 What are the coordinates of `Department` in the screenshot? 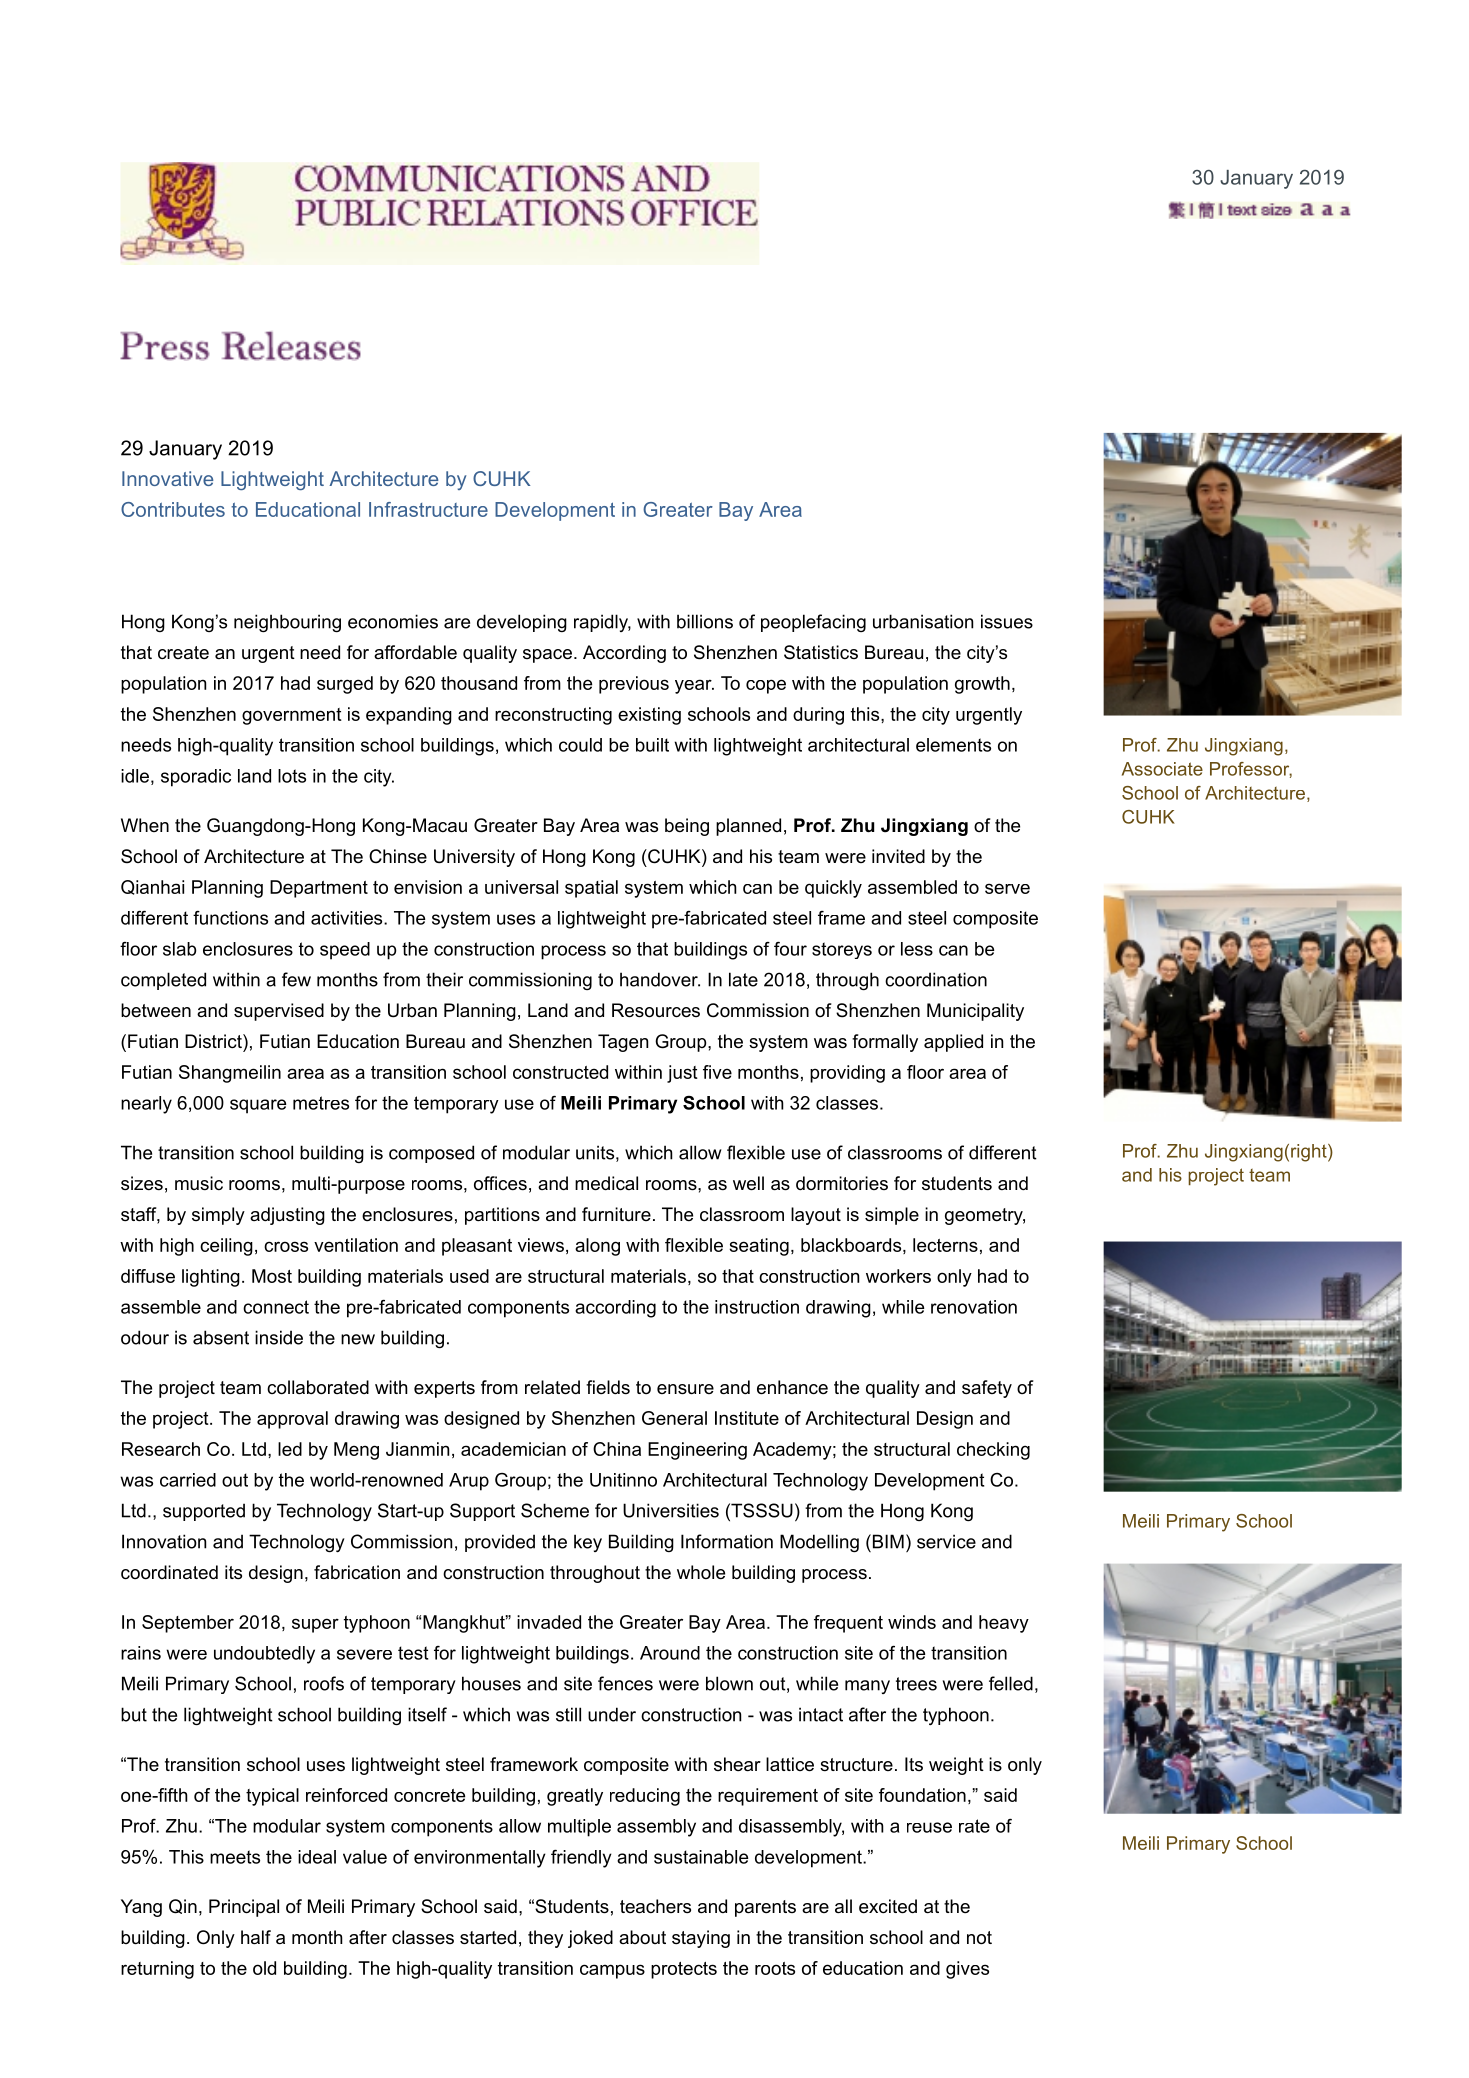 It's located at (319, 889).
